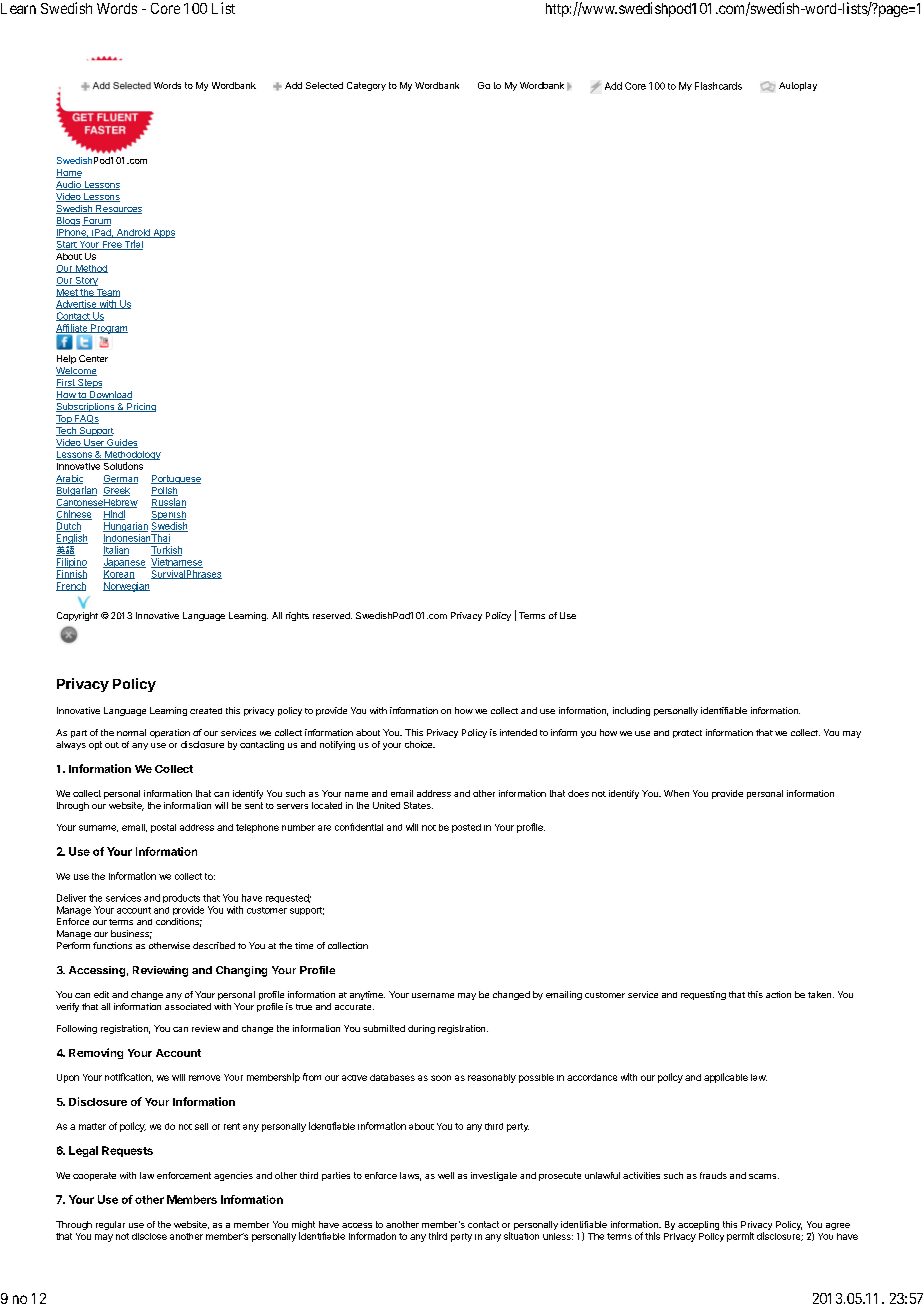  I want to click on well, so click(446, 1175).
